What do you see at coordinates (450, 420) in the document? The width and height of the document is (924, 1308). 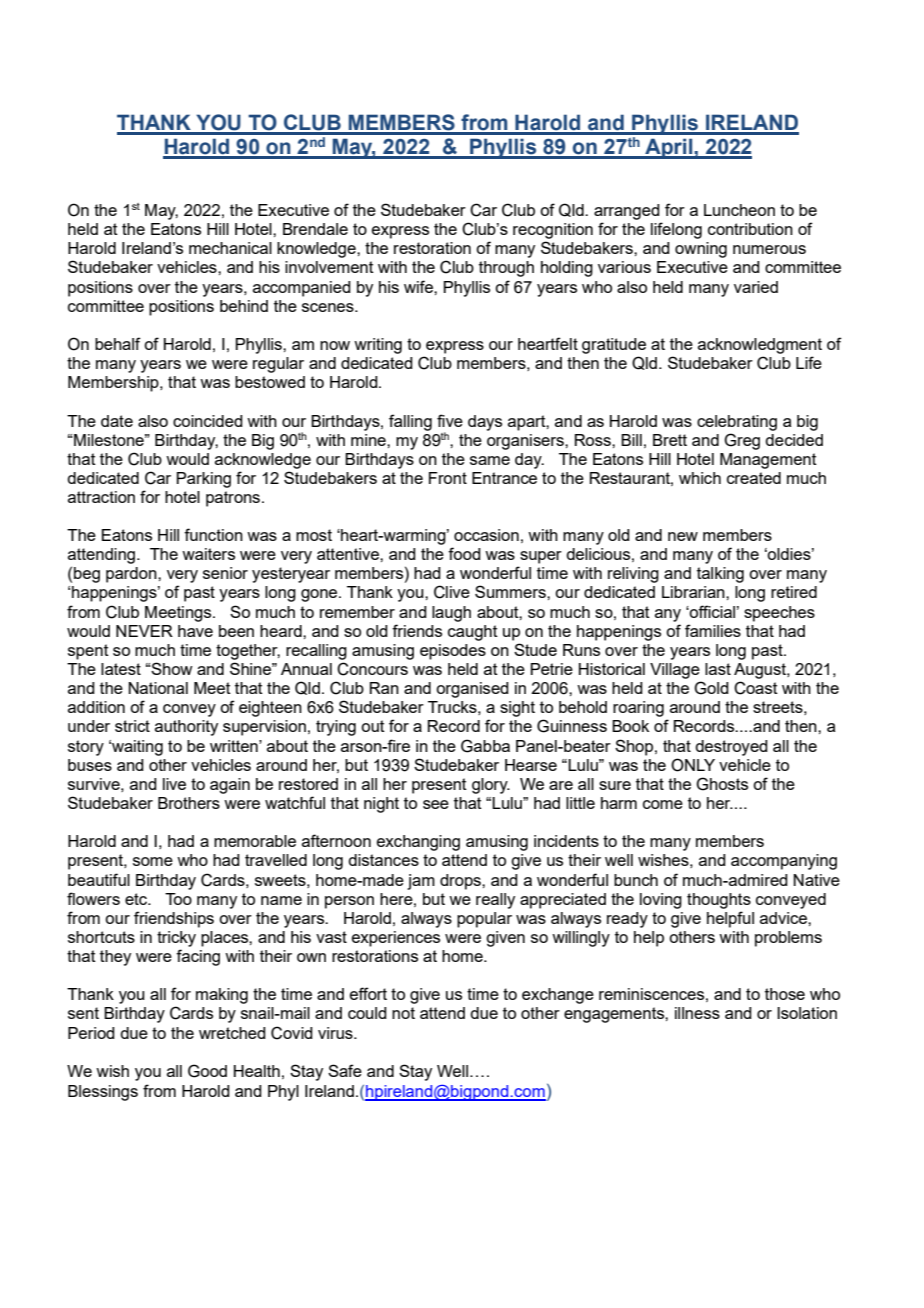 I see `five` at bounding box center [450, 420].
